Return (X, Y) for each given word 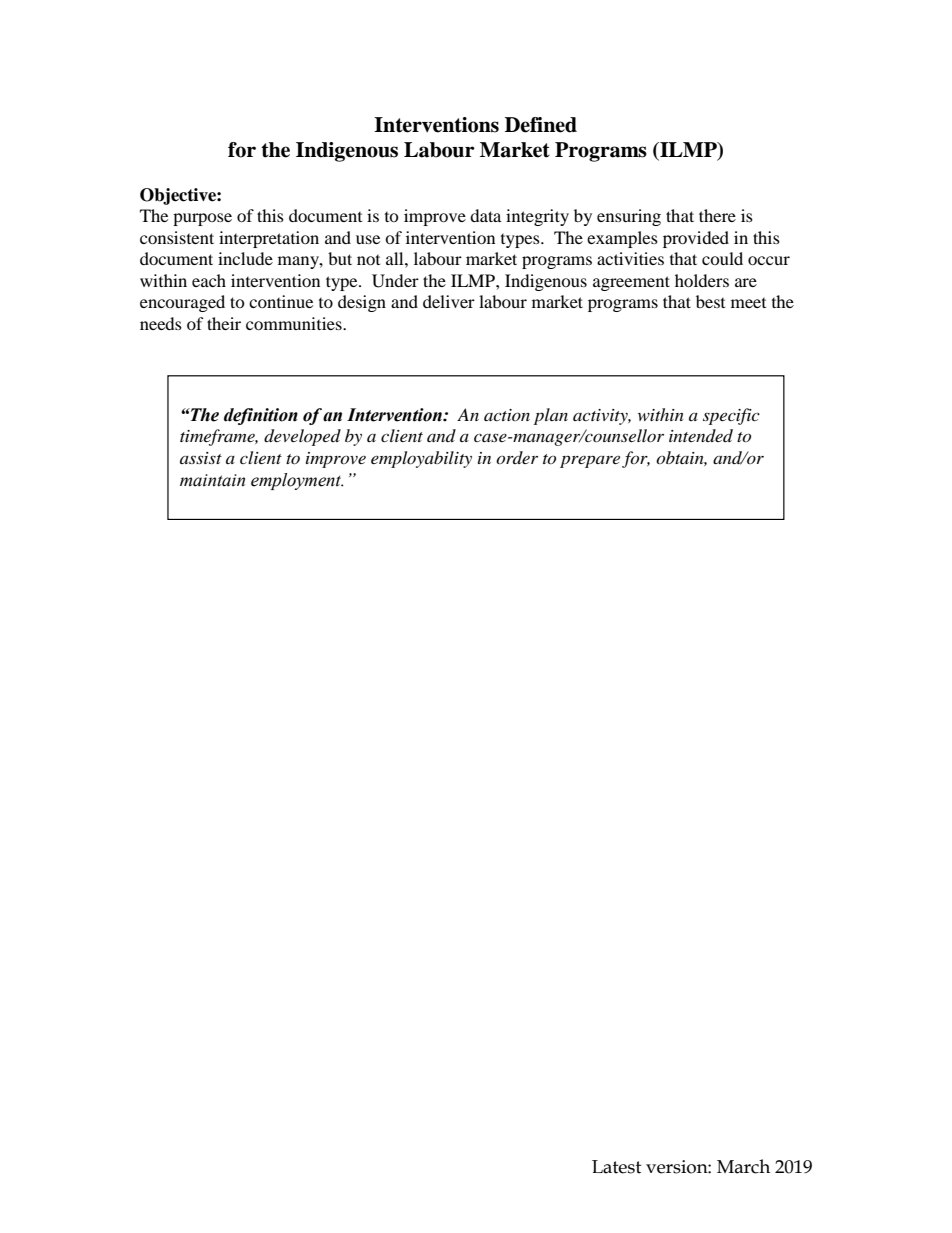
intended (701, 435)
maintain (212, 480)
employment (297, 481)
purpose (202, 219)
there (717, 215)
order (517, 457)
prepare (591, 461)
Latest (617, 1167)
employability (421, 459)
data (485, 215)
